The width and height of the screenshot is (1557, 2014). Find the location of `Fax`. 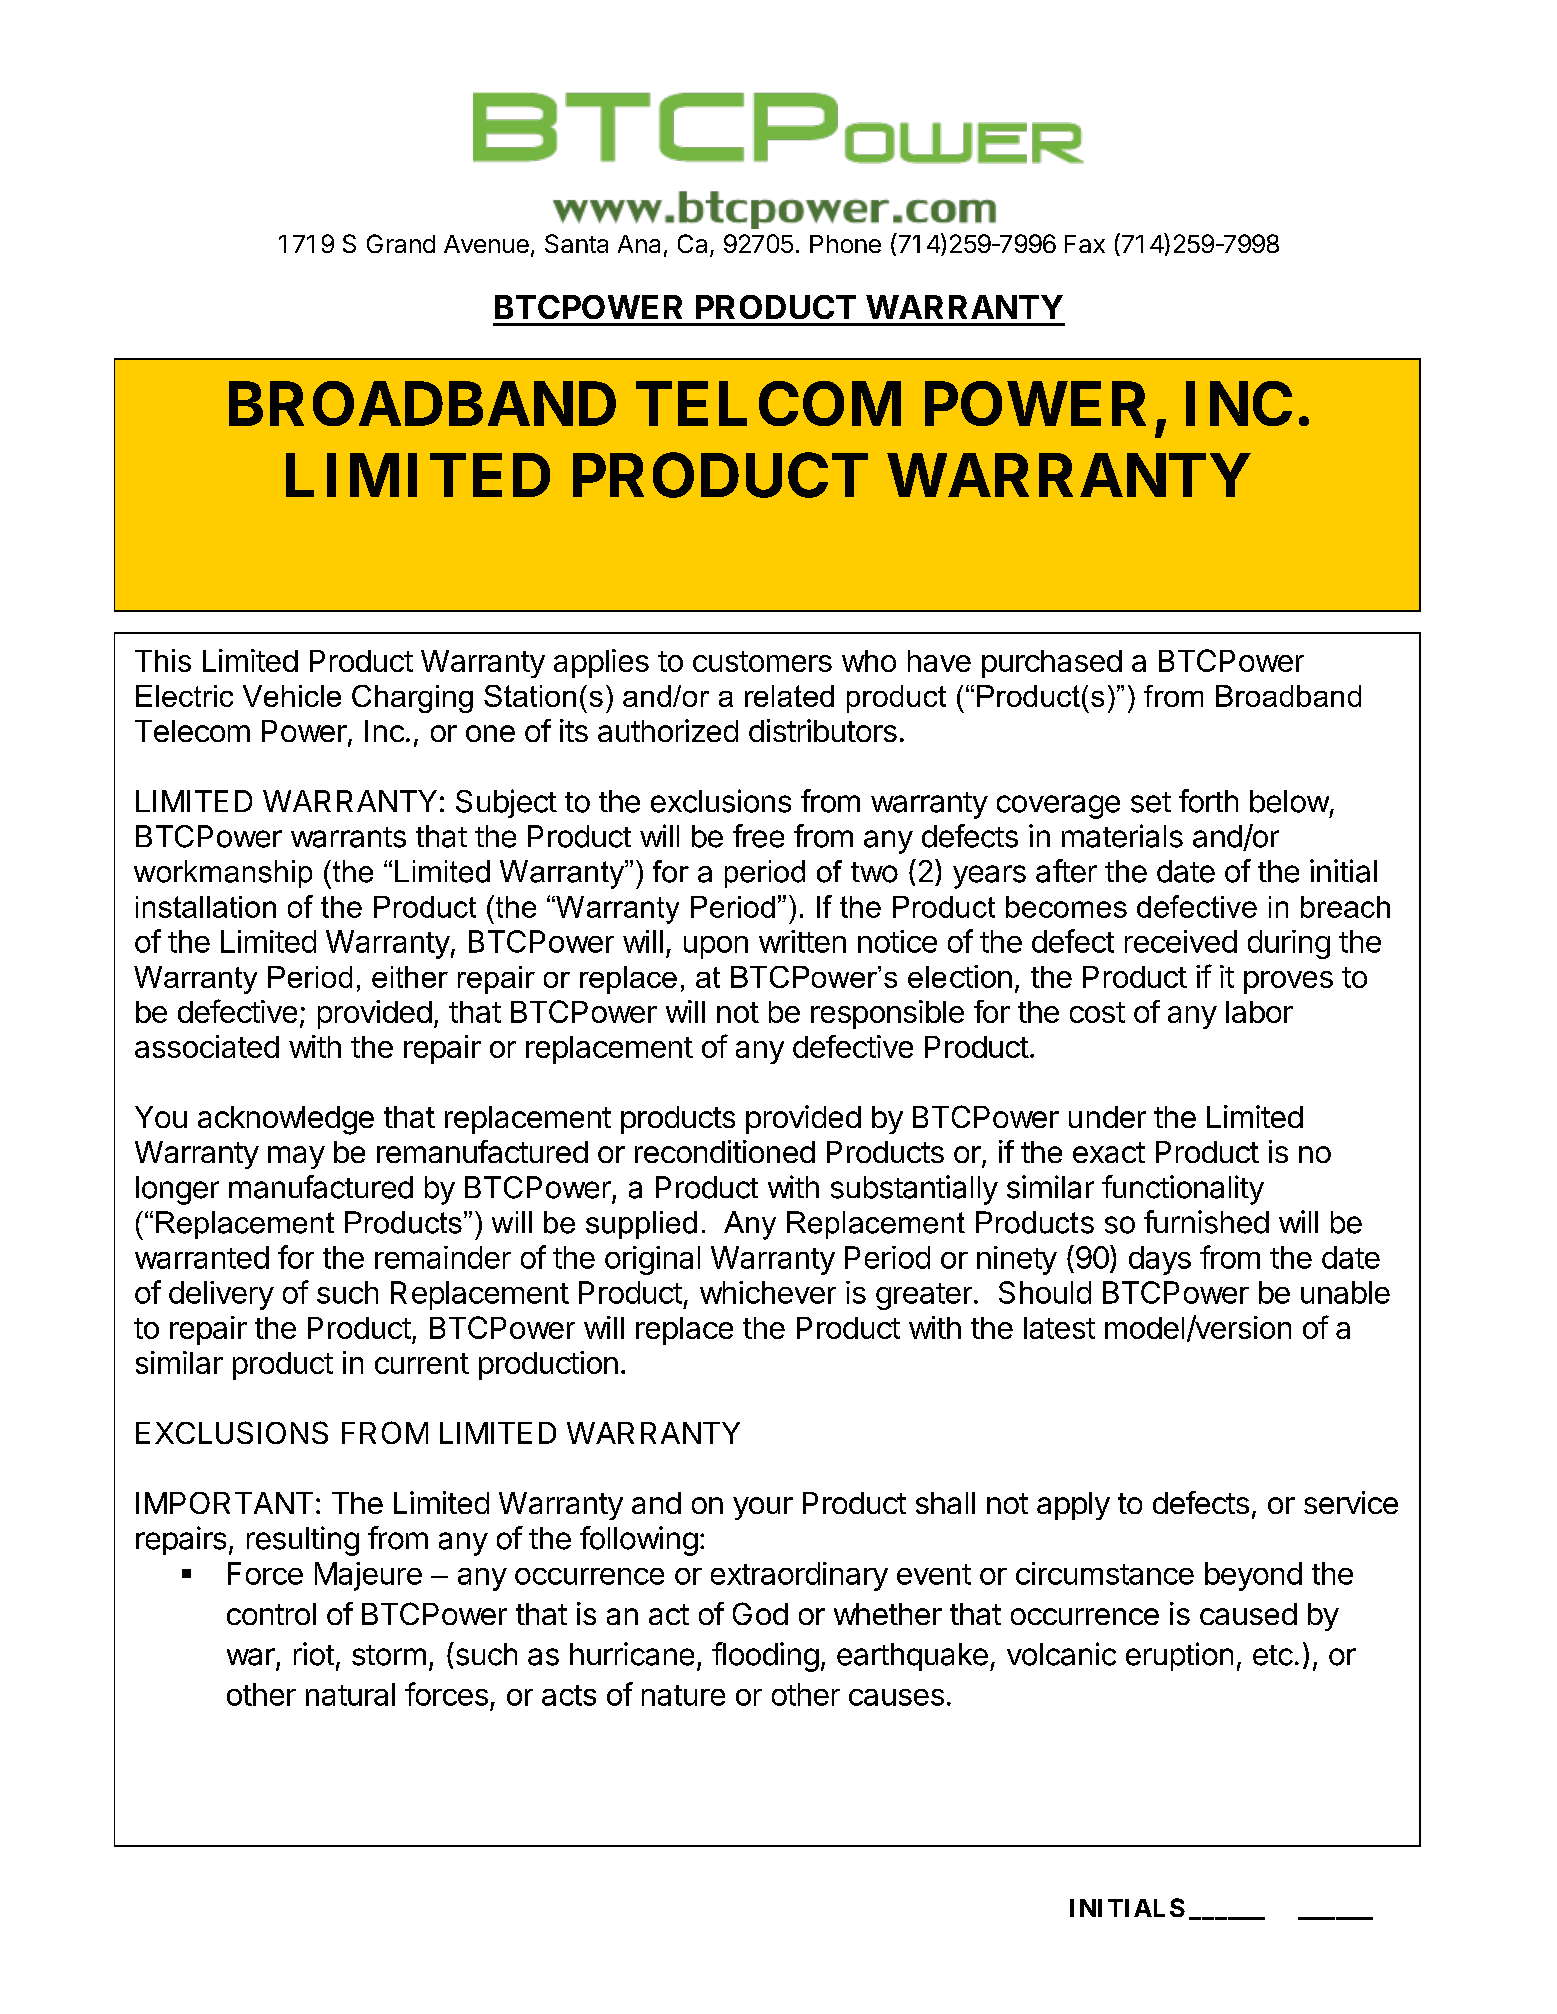

Fax is located at coordinates (1085, 244).
